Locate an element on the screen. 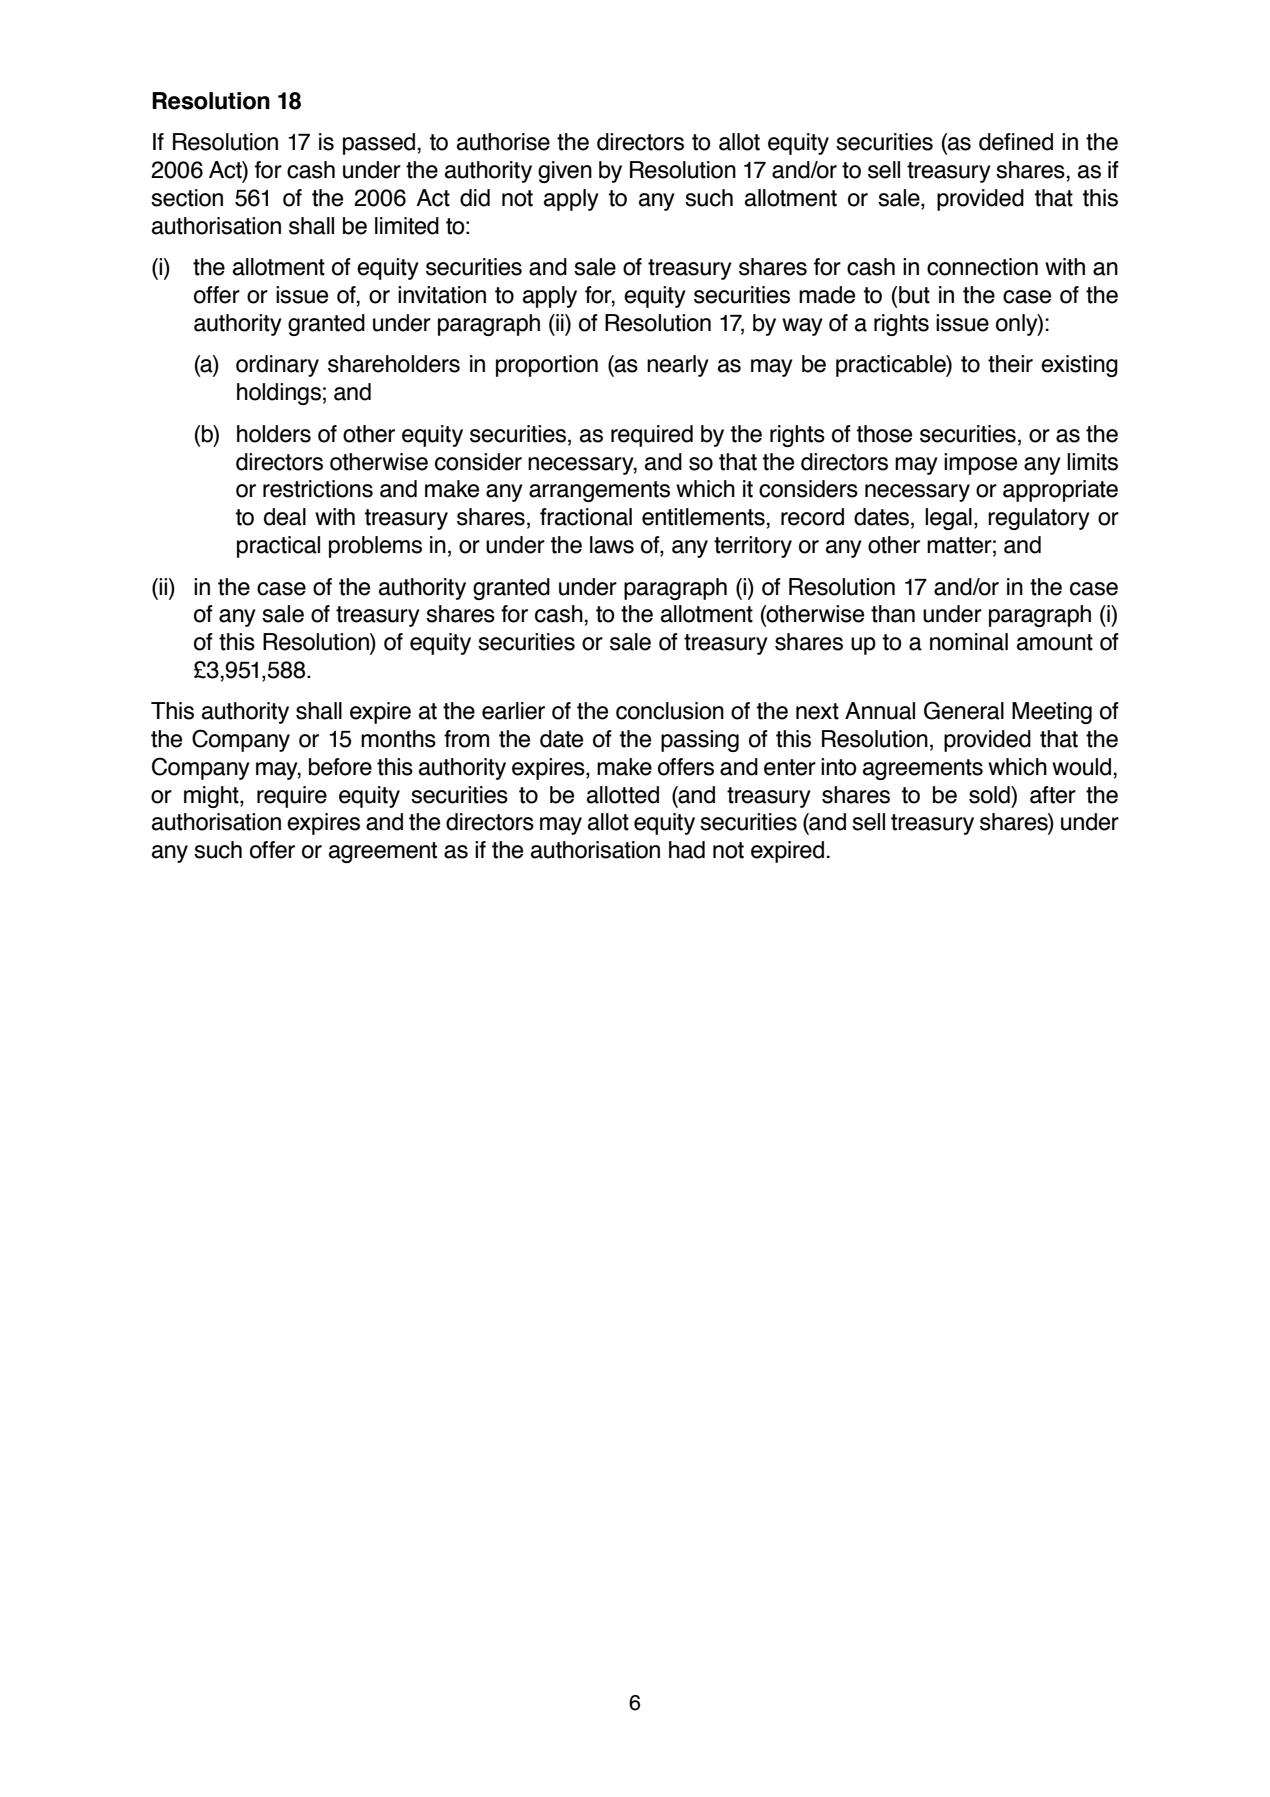  defined is located at coordinates (1016, 142).
